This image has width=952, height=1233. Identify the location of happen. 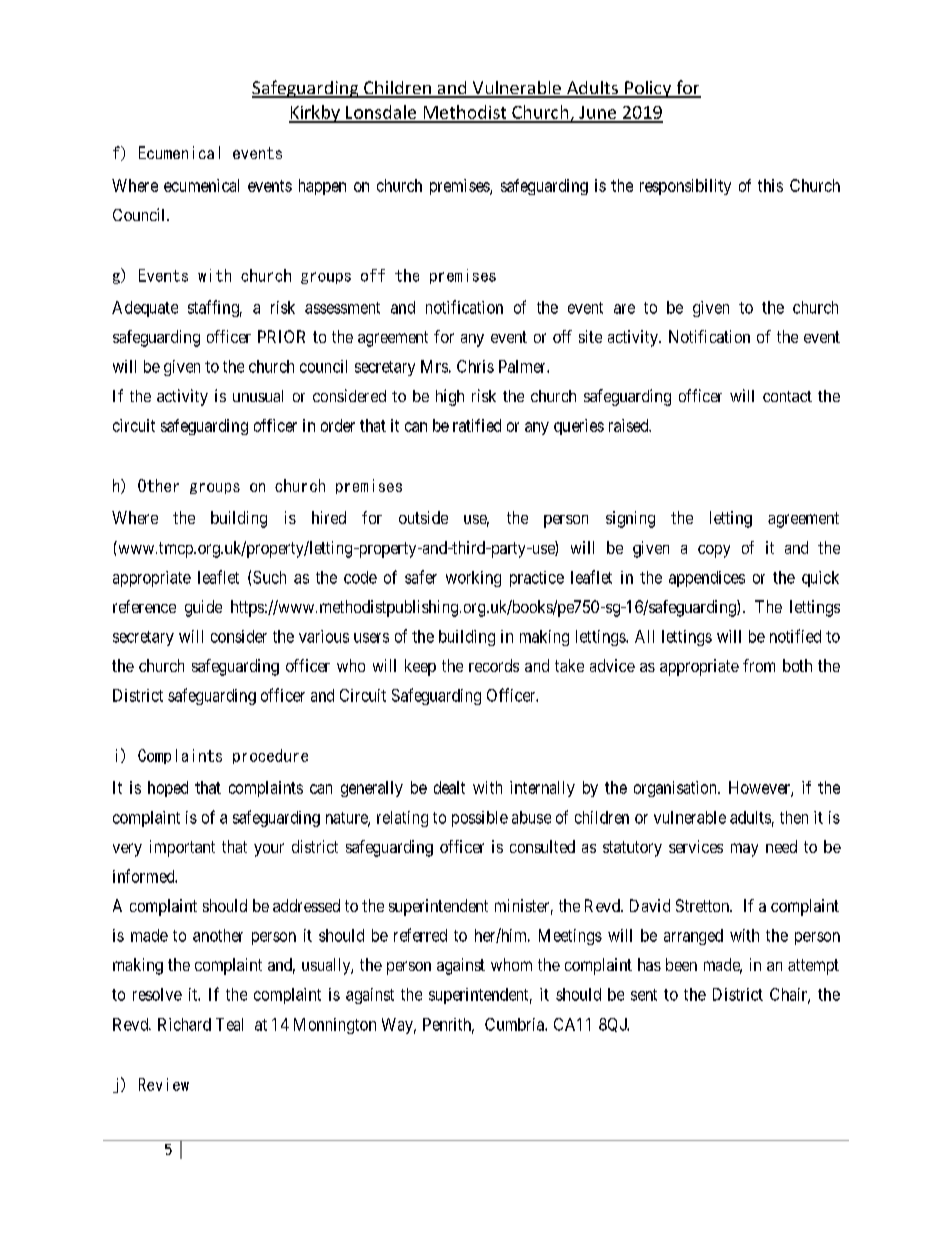
(322, 187).
